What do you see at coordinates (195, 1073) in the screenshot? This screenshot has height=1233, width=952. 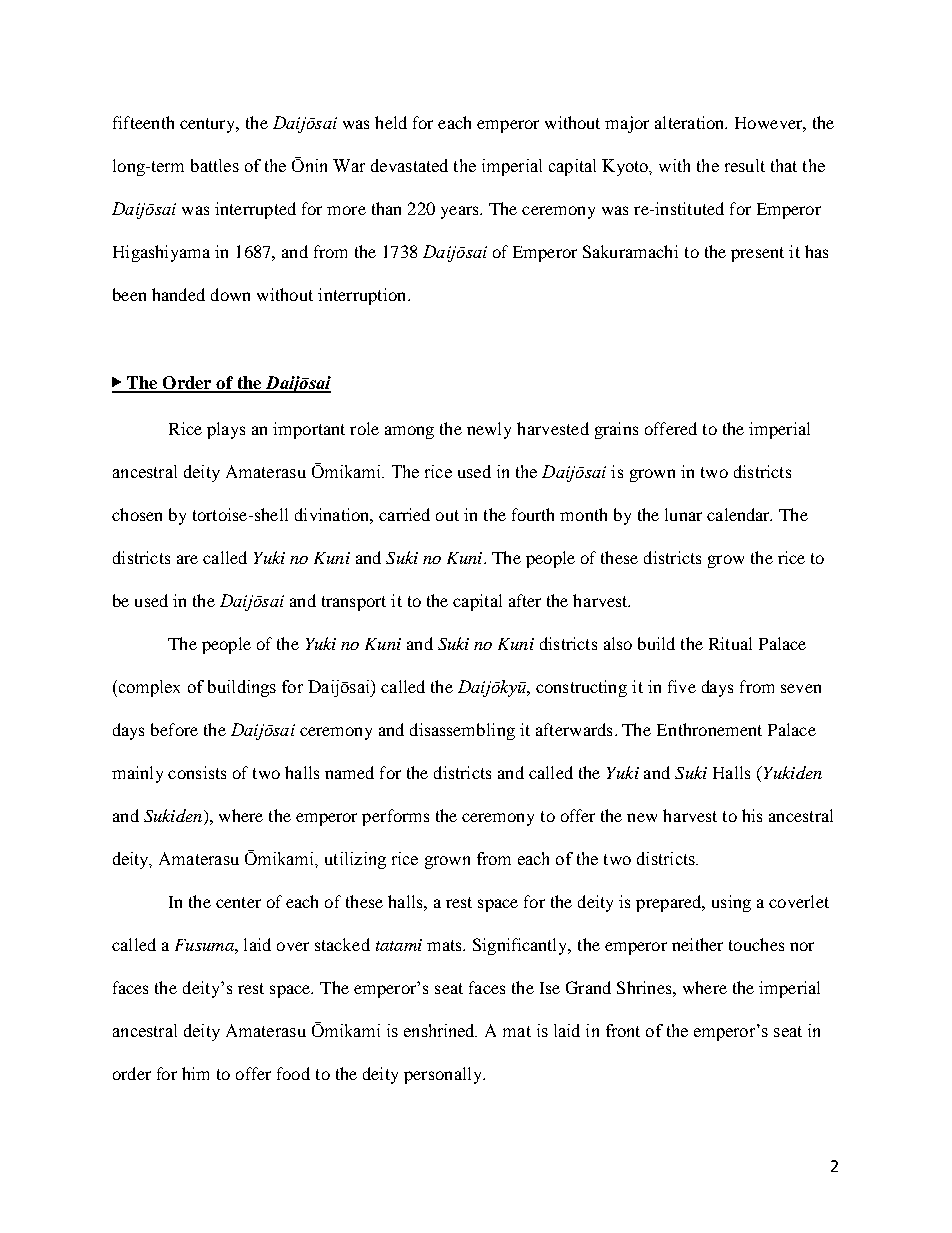 I see `him` at bounding box center [195, 1073].
